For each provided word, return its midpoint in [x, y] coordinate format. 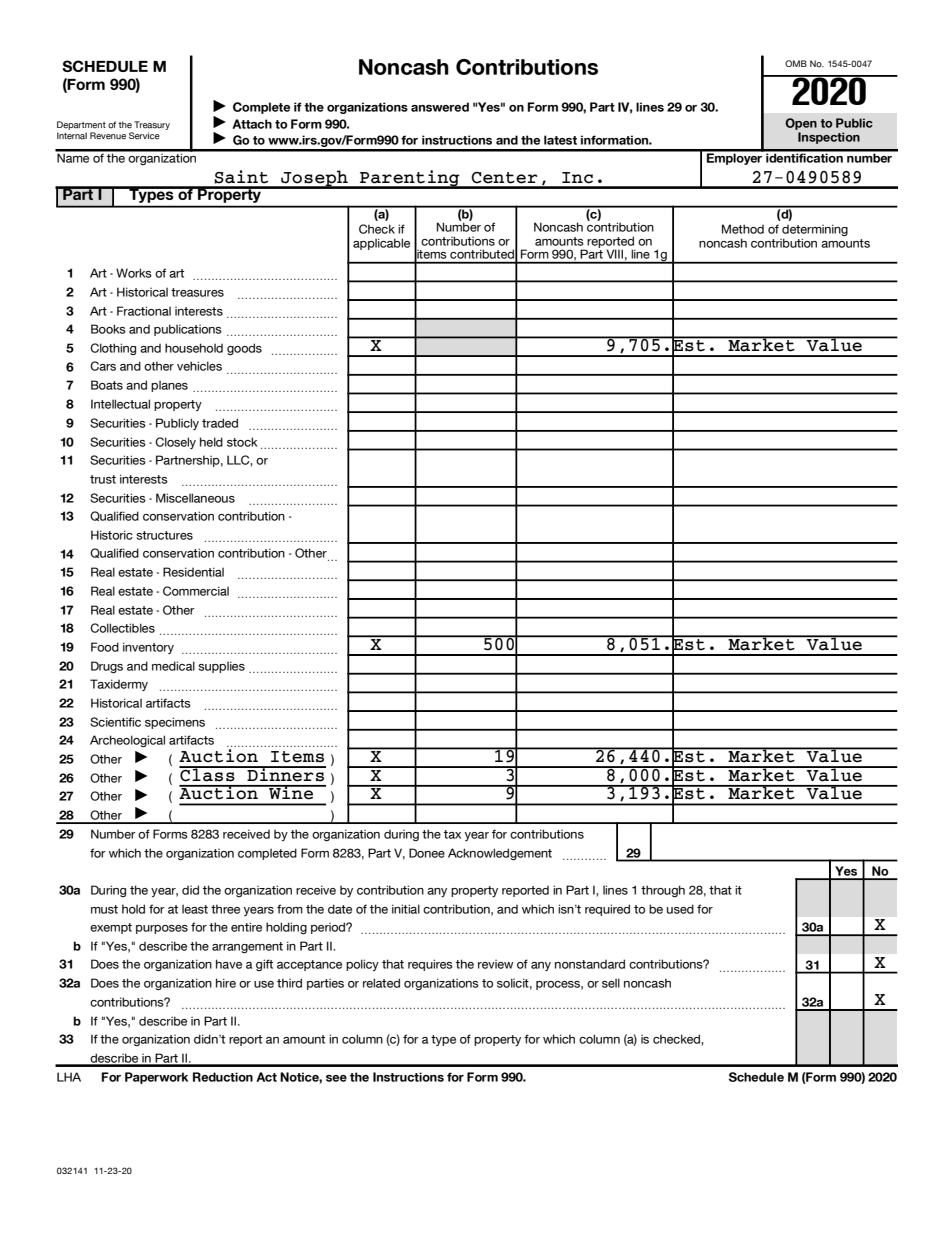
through [663, 891]
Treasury [152, 125]
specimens [175, 723]
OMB [796, 63]
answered [440, 107]
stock [242, 442]
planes [169, 386]
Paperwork [156, 1078]
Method [743, 229]
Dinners [285, 774]
